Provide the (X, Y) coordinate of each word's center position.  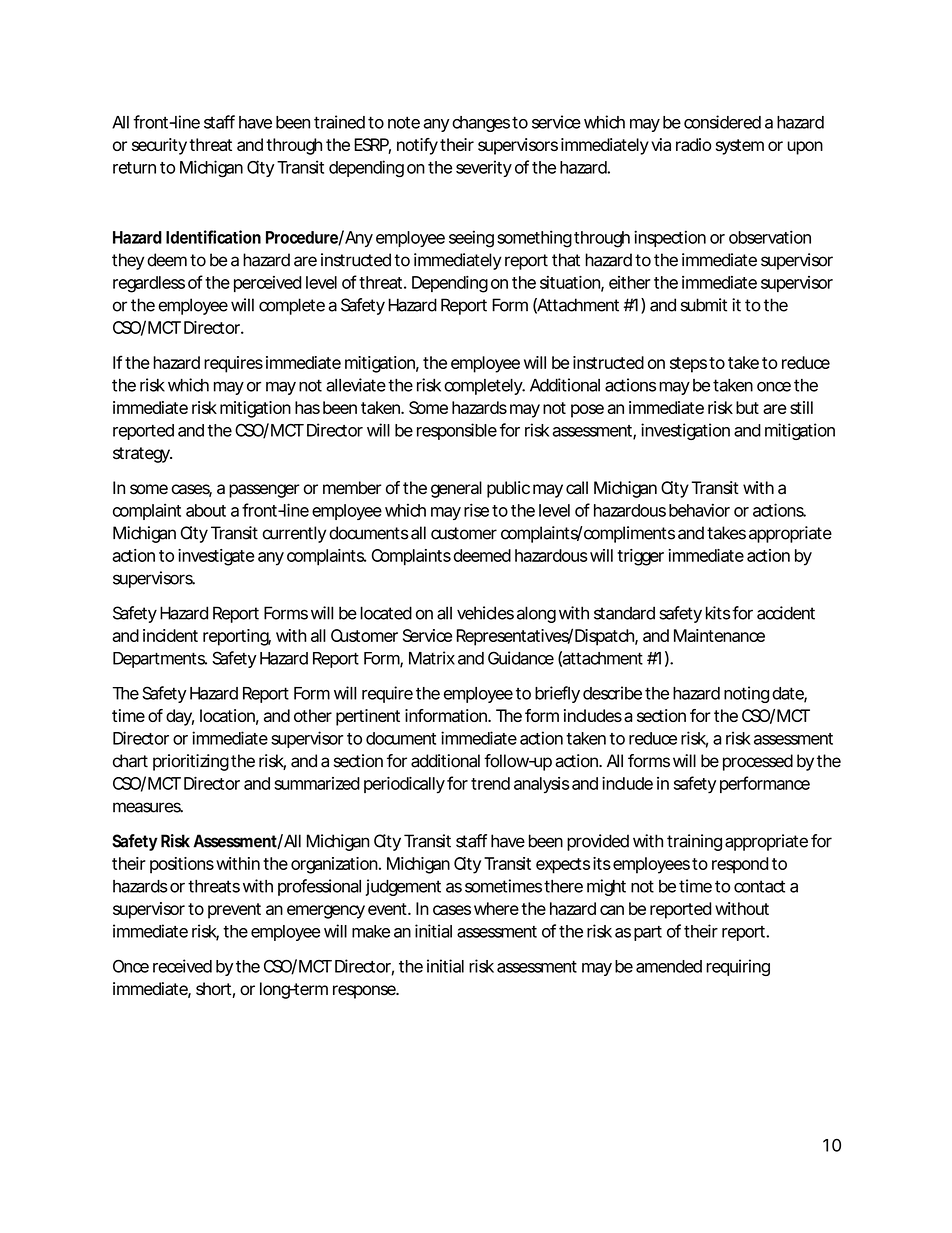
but (747, 407)
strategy (142, 455)
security (159, 146)
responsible (457, 431)
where (496, 908)
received (182, 966)
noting (746, 694)
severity (484, 168)
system (740, 147)
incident (170, 635)
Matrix (432, 658)
